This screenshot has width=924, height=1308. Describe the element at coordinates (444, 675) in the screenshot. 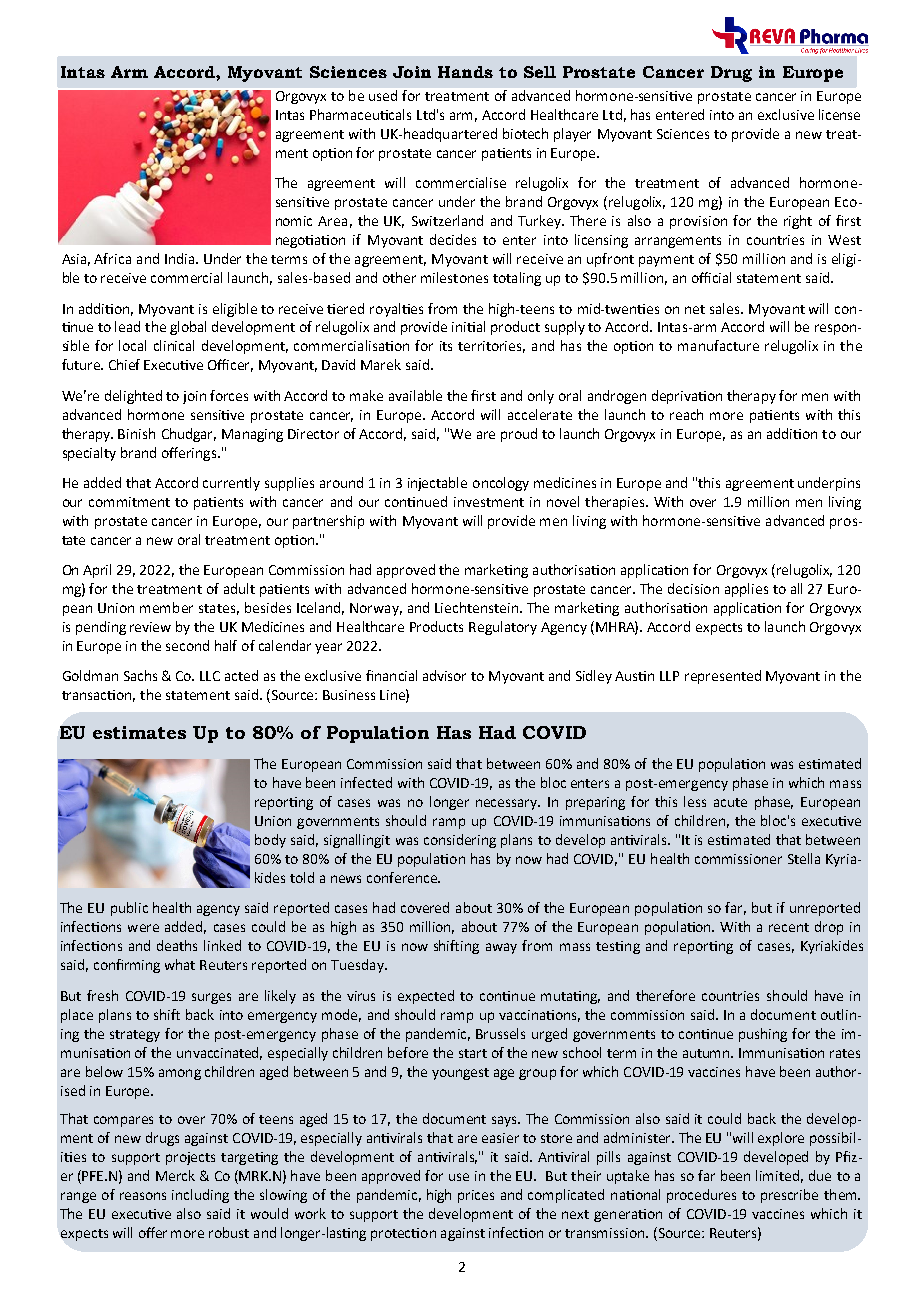

I see `advisor` at that location.
